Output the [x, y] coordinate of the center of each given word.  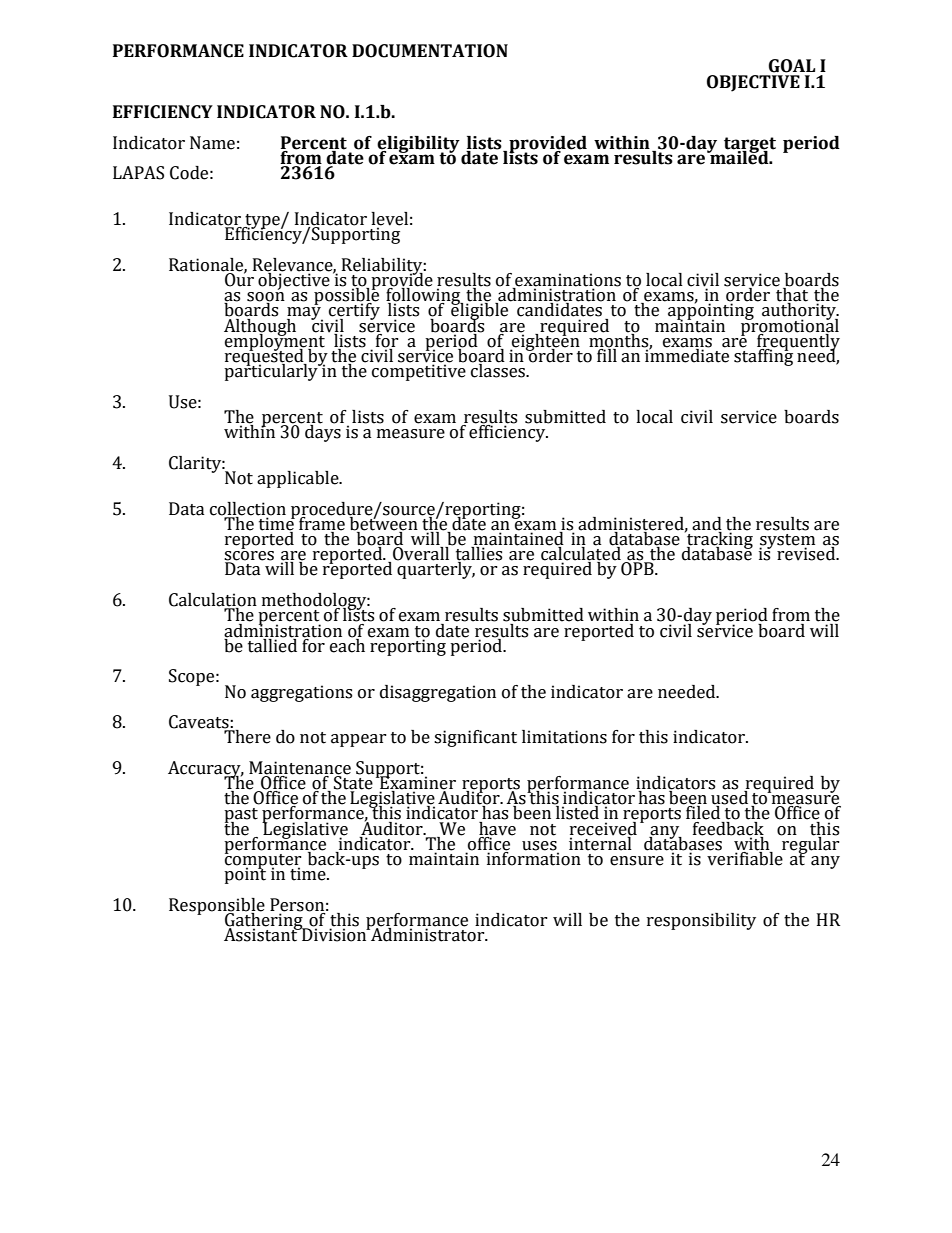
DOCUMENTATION [430, 51]
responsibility [701, 921]
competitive [419, 372]
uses [540, 847]
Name [212, 143]
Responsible [217, 907]
